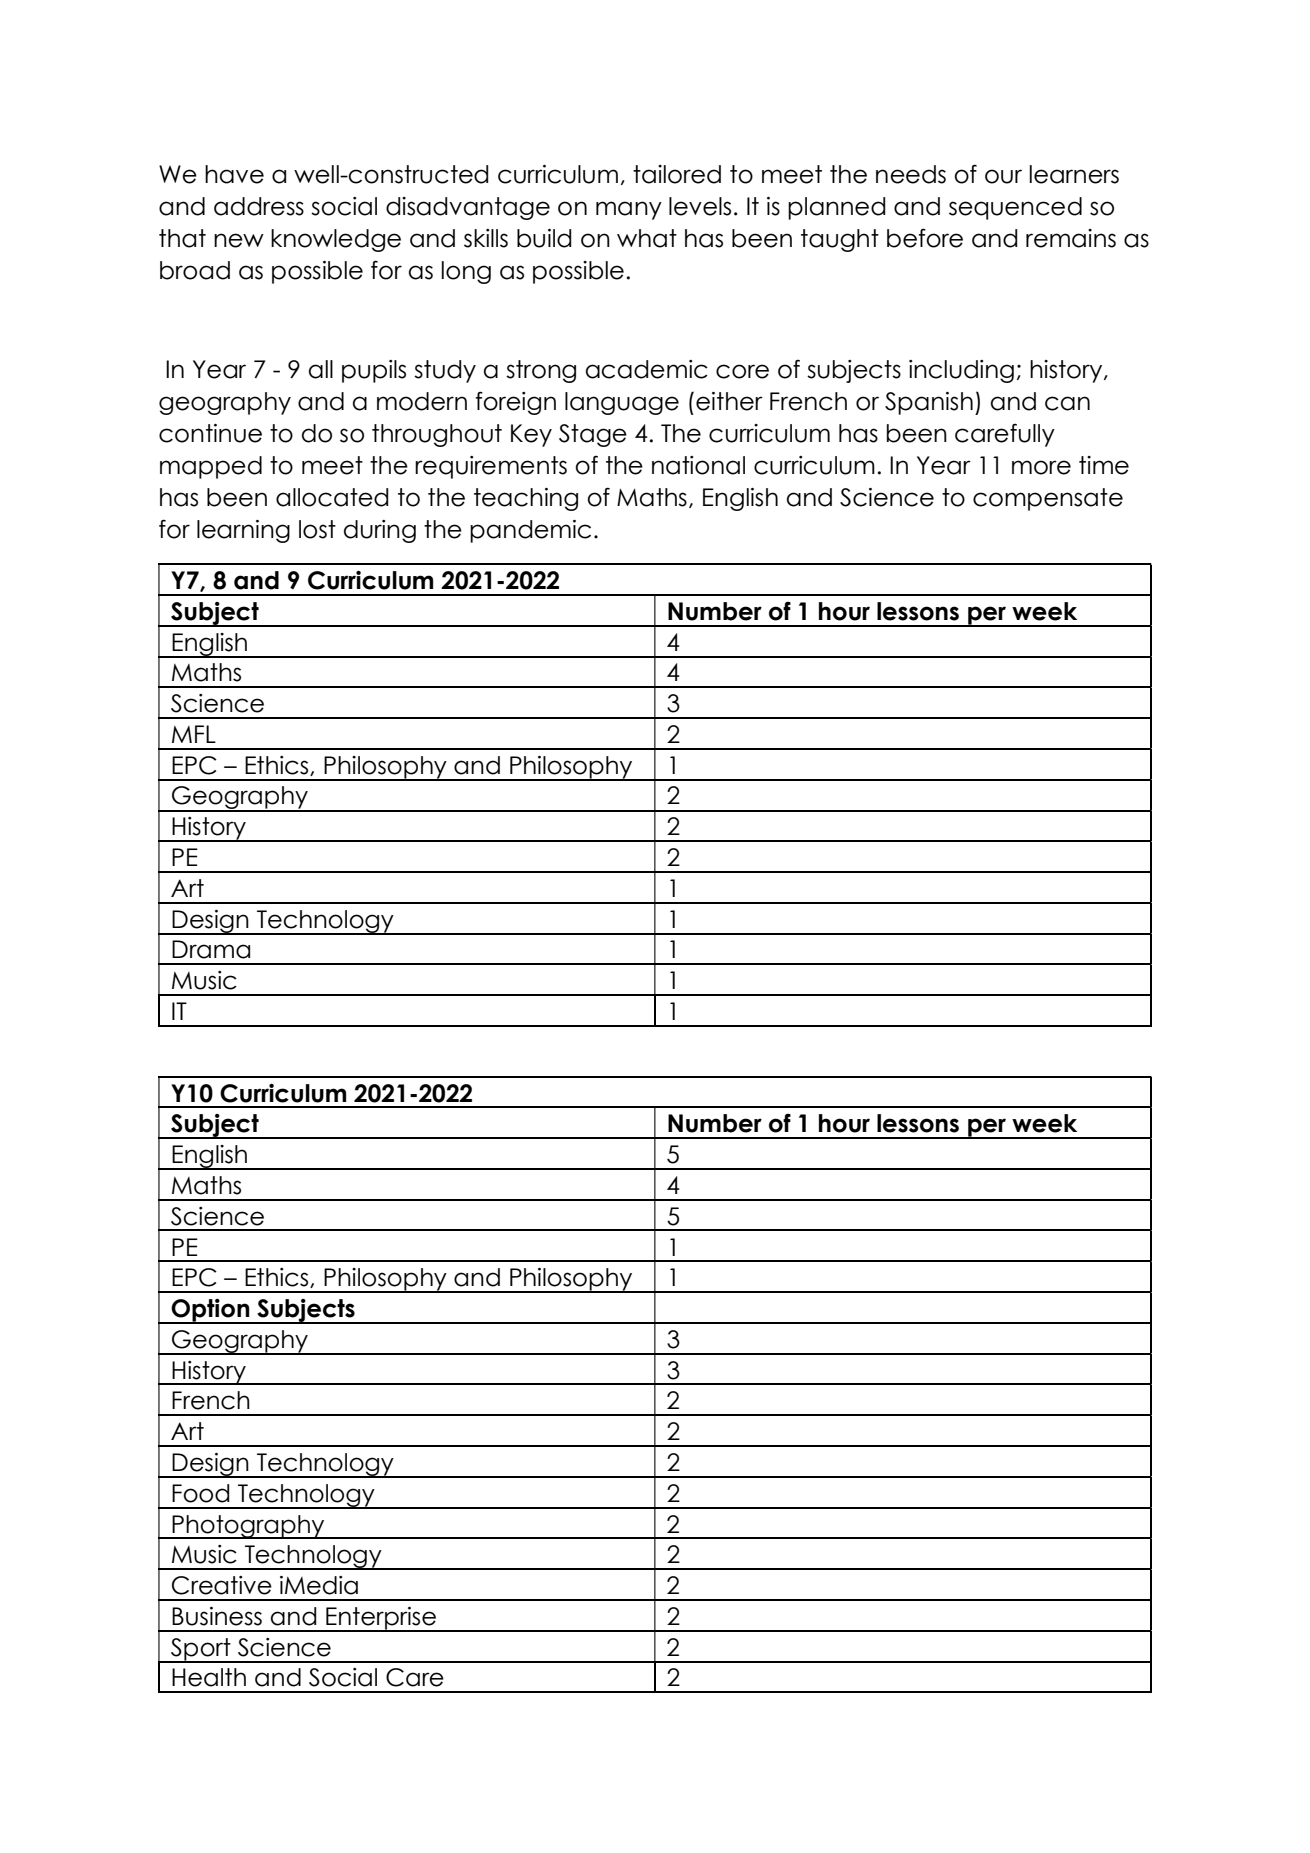 This screenshot has height=1853, width=1310. What do you see at coordinates (629, 210) in the screenshot?
I see `many` at bounding box center [629, 210].
